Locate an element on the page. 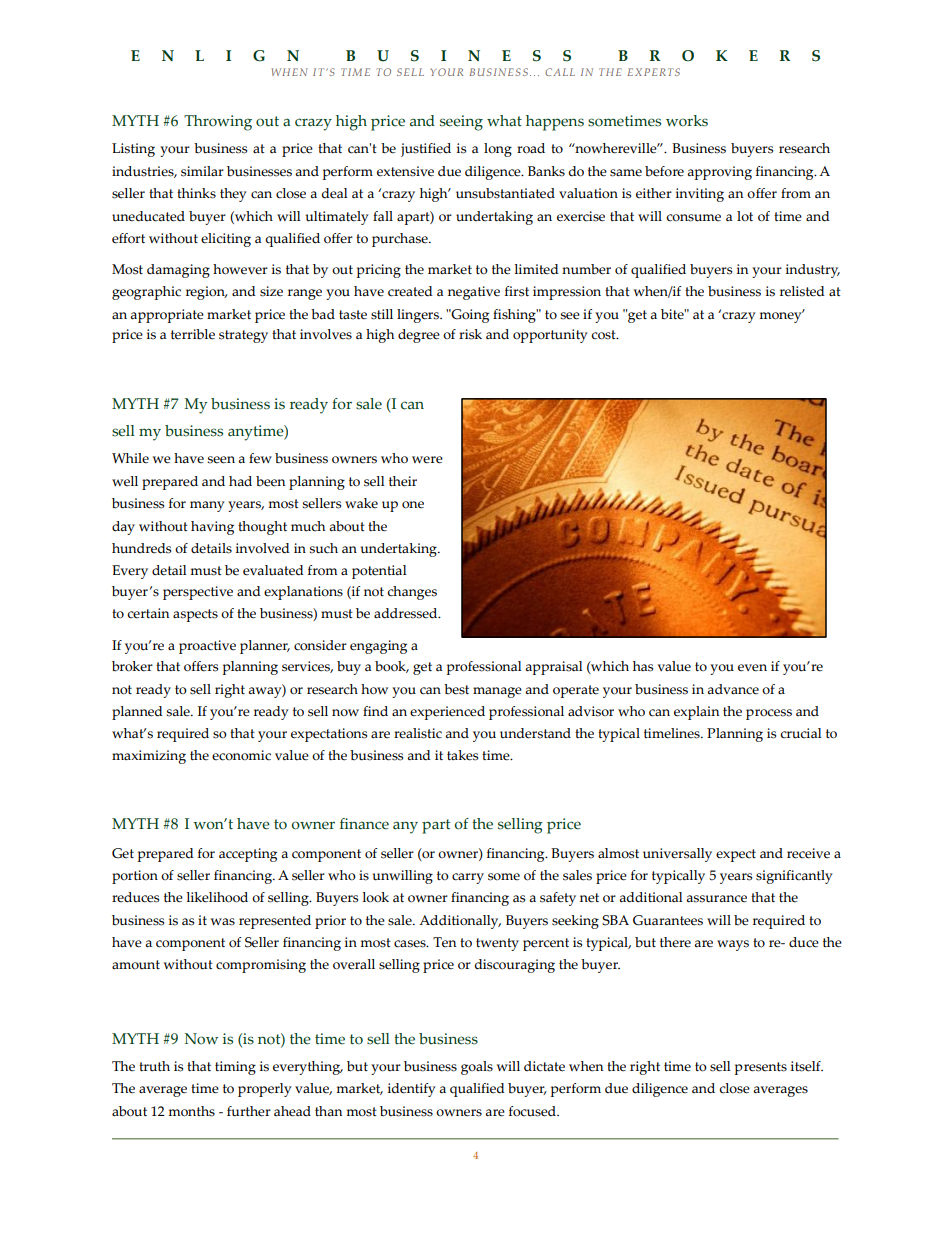 Image resolution: width=952 pixels, height=1233 pixels. long is located at coordinates (498, 150).
